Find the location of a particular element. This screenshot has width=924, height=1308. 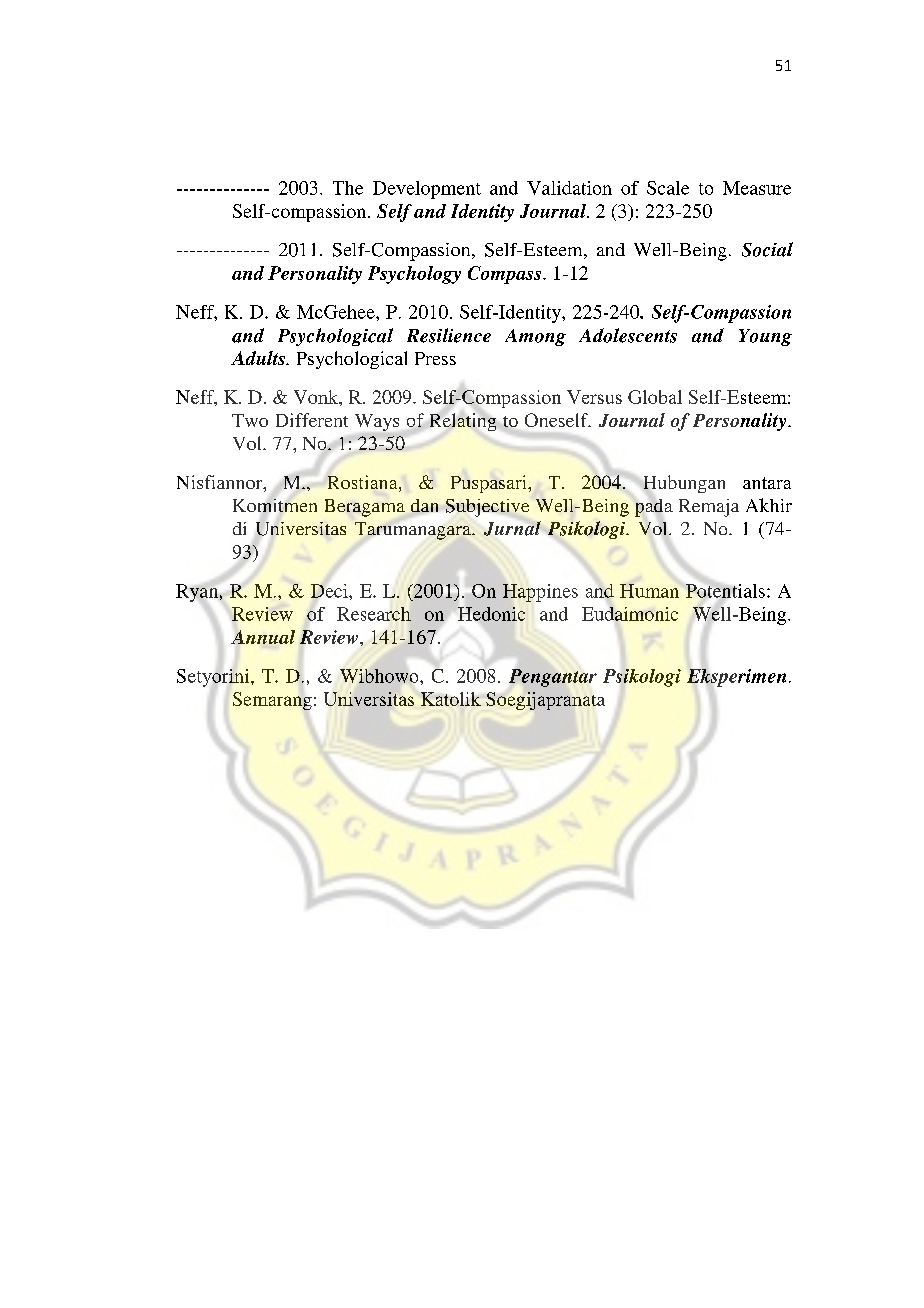

Different is located at coordinates (312, 420).
